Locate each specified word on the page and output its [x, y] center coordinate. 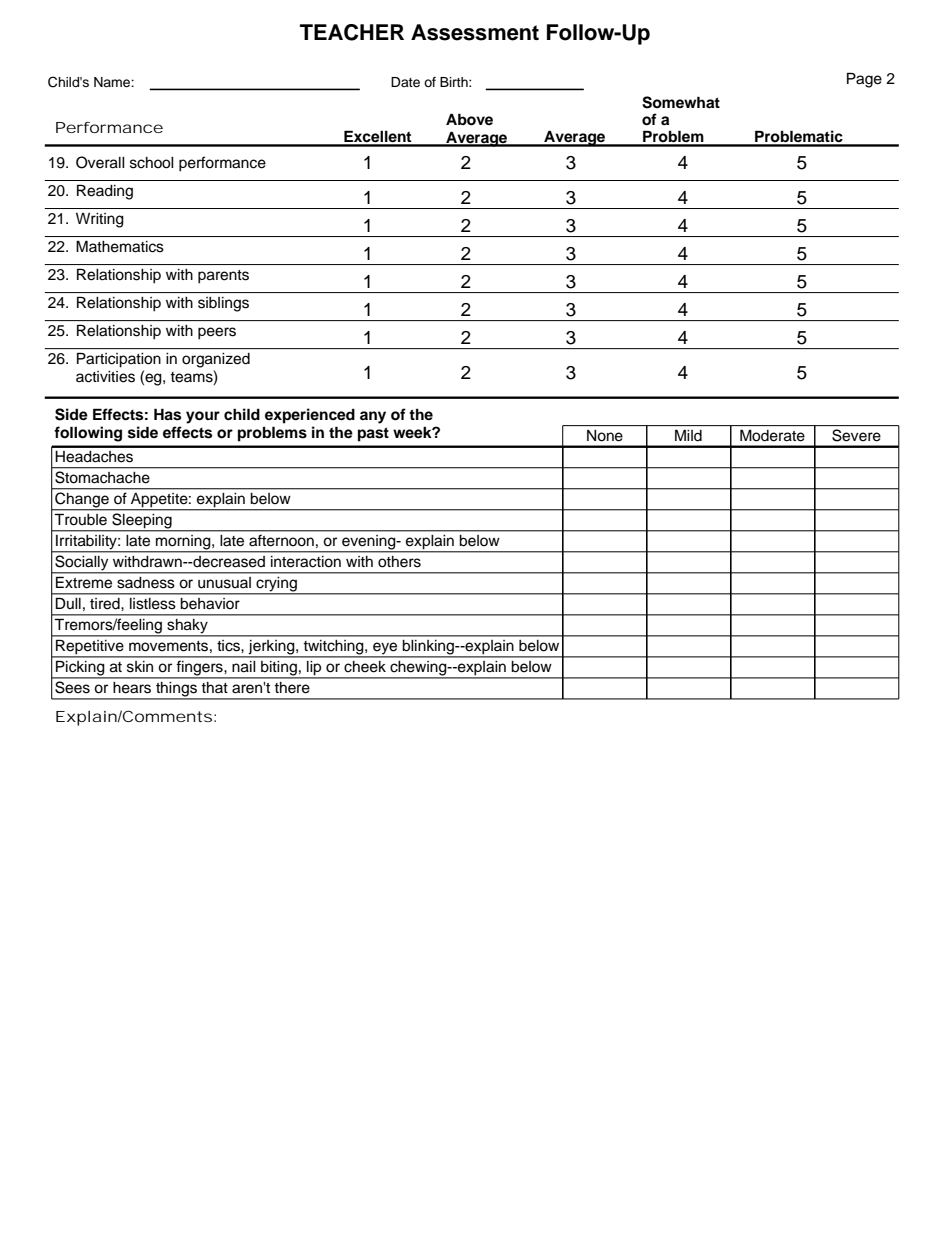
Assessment [475, 32]
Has [167, 414]
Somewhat [681, 102]
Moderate [772, 435]
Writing [100, 220]
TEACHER [352, 32]
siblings [223, 304]
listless [152, 603]
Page [864, 80]
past [373, 434]
